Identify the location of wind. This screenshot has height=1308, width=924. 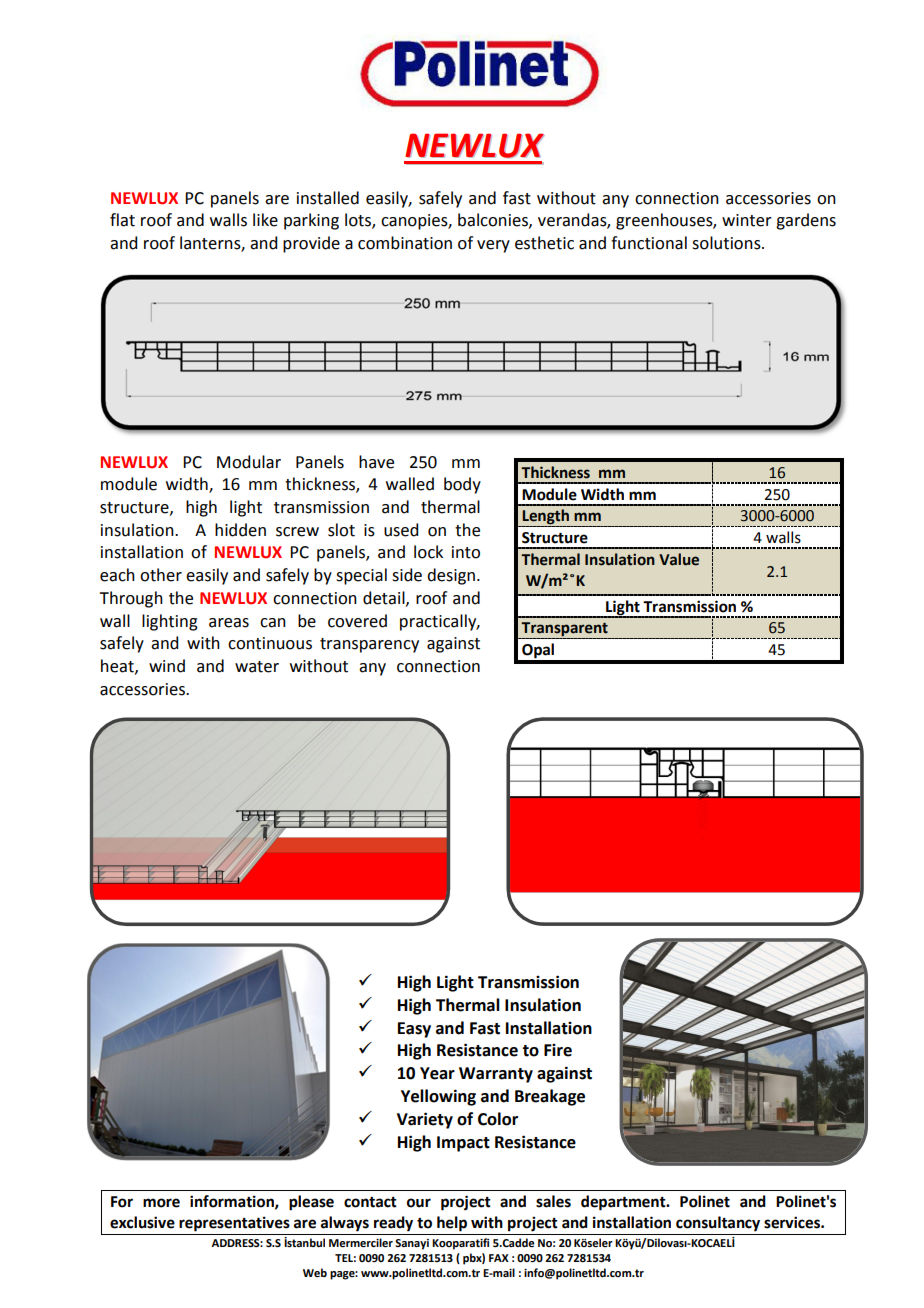
(167, 666).
